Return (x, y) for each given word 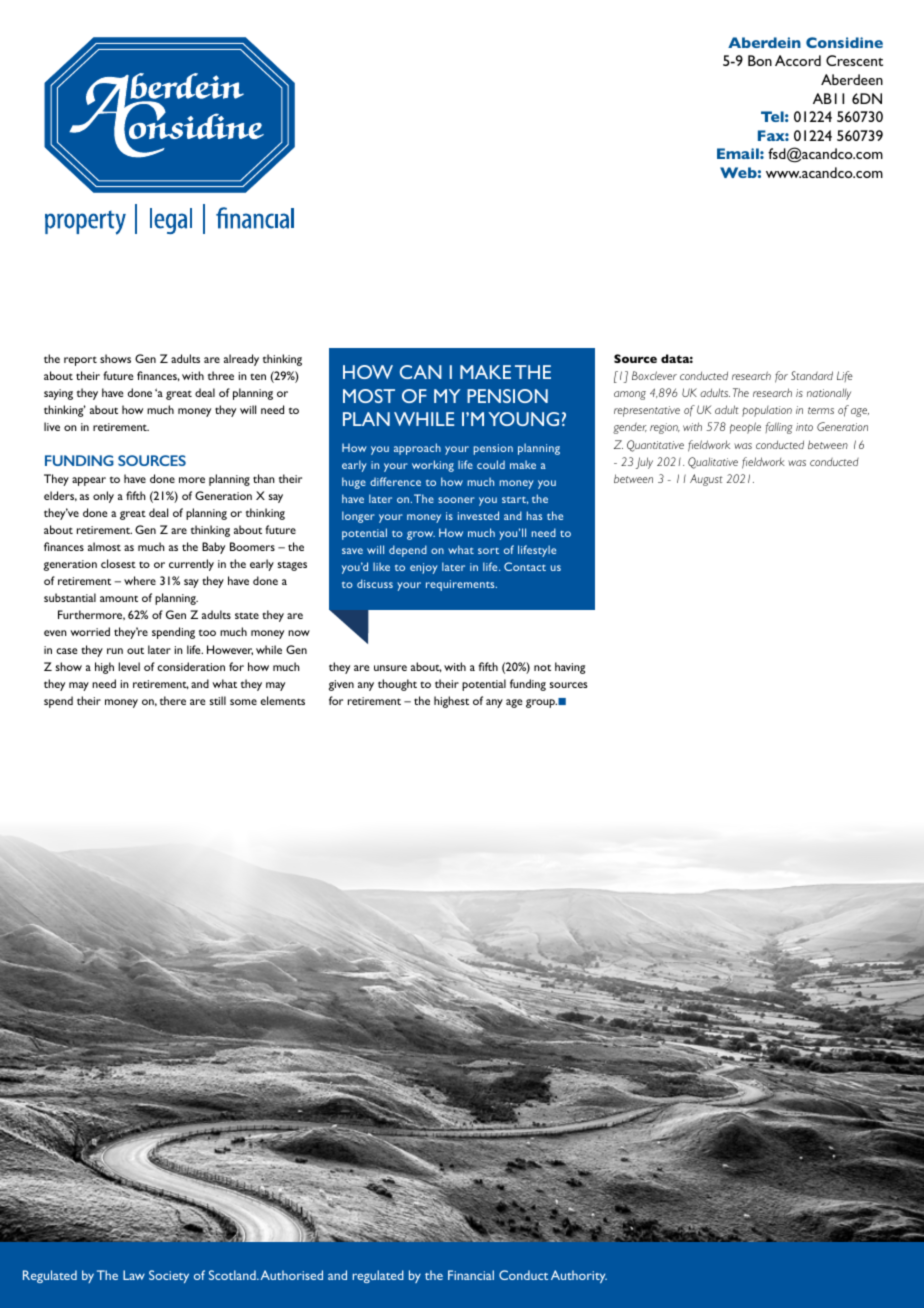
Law (134, 1275)
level (129, 666)
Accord (798, 60)
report (80, 361)
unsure (390, 668)
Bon (760, 60)
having (570, 668)
